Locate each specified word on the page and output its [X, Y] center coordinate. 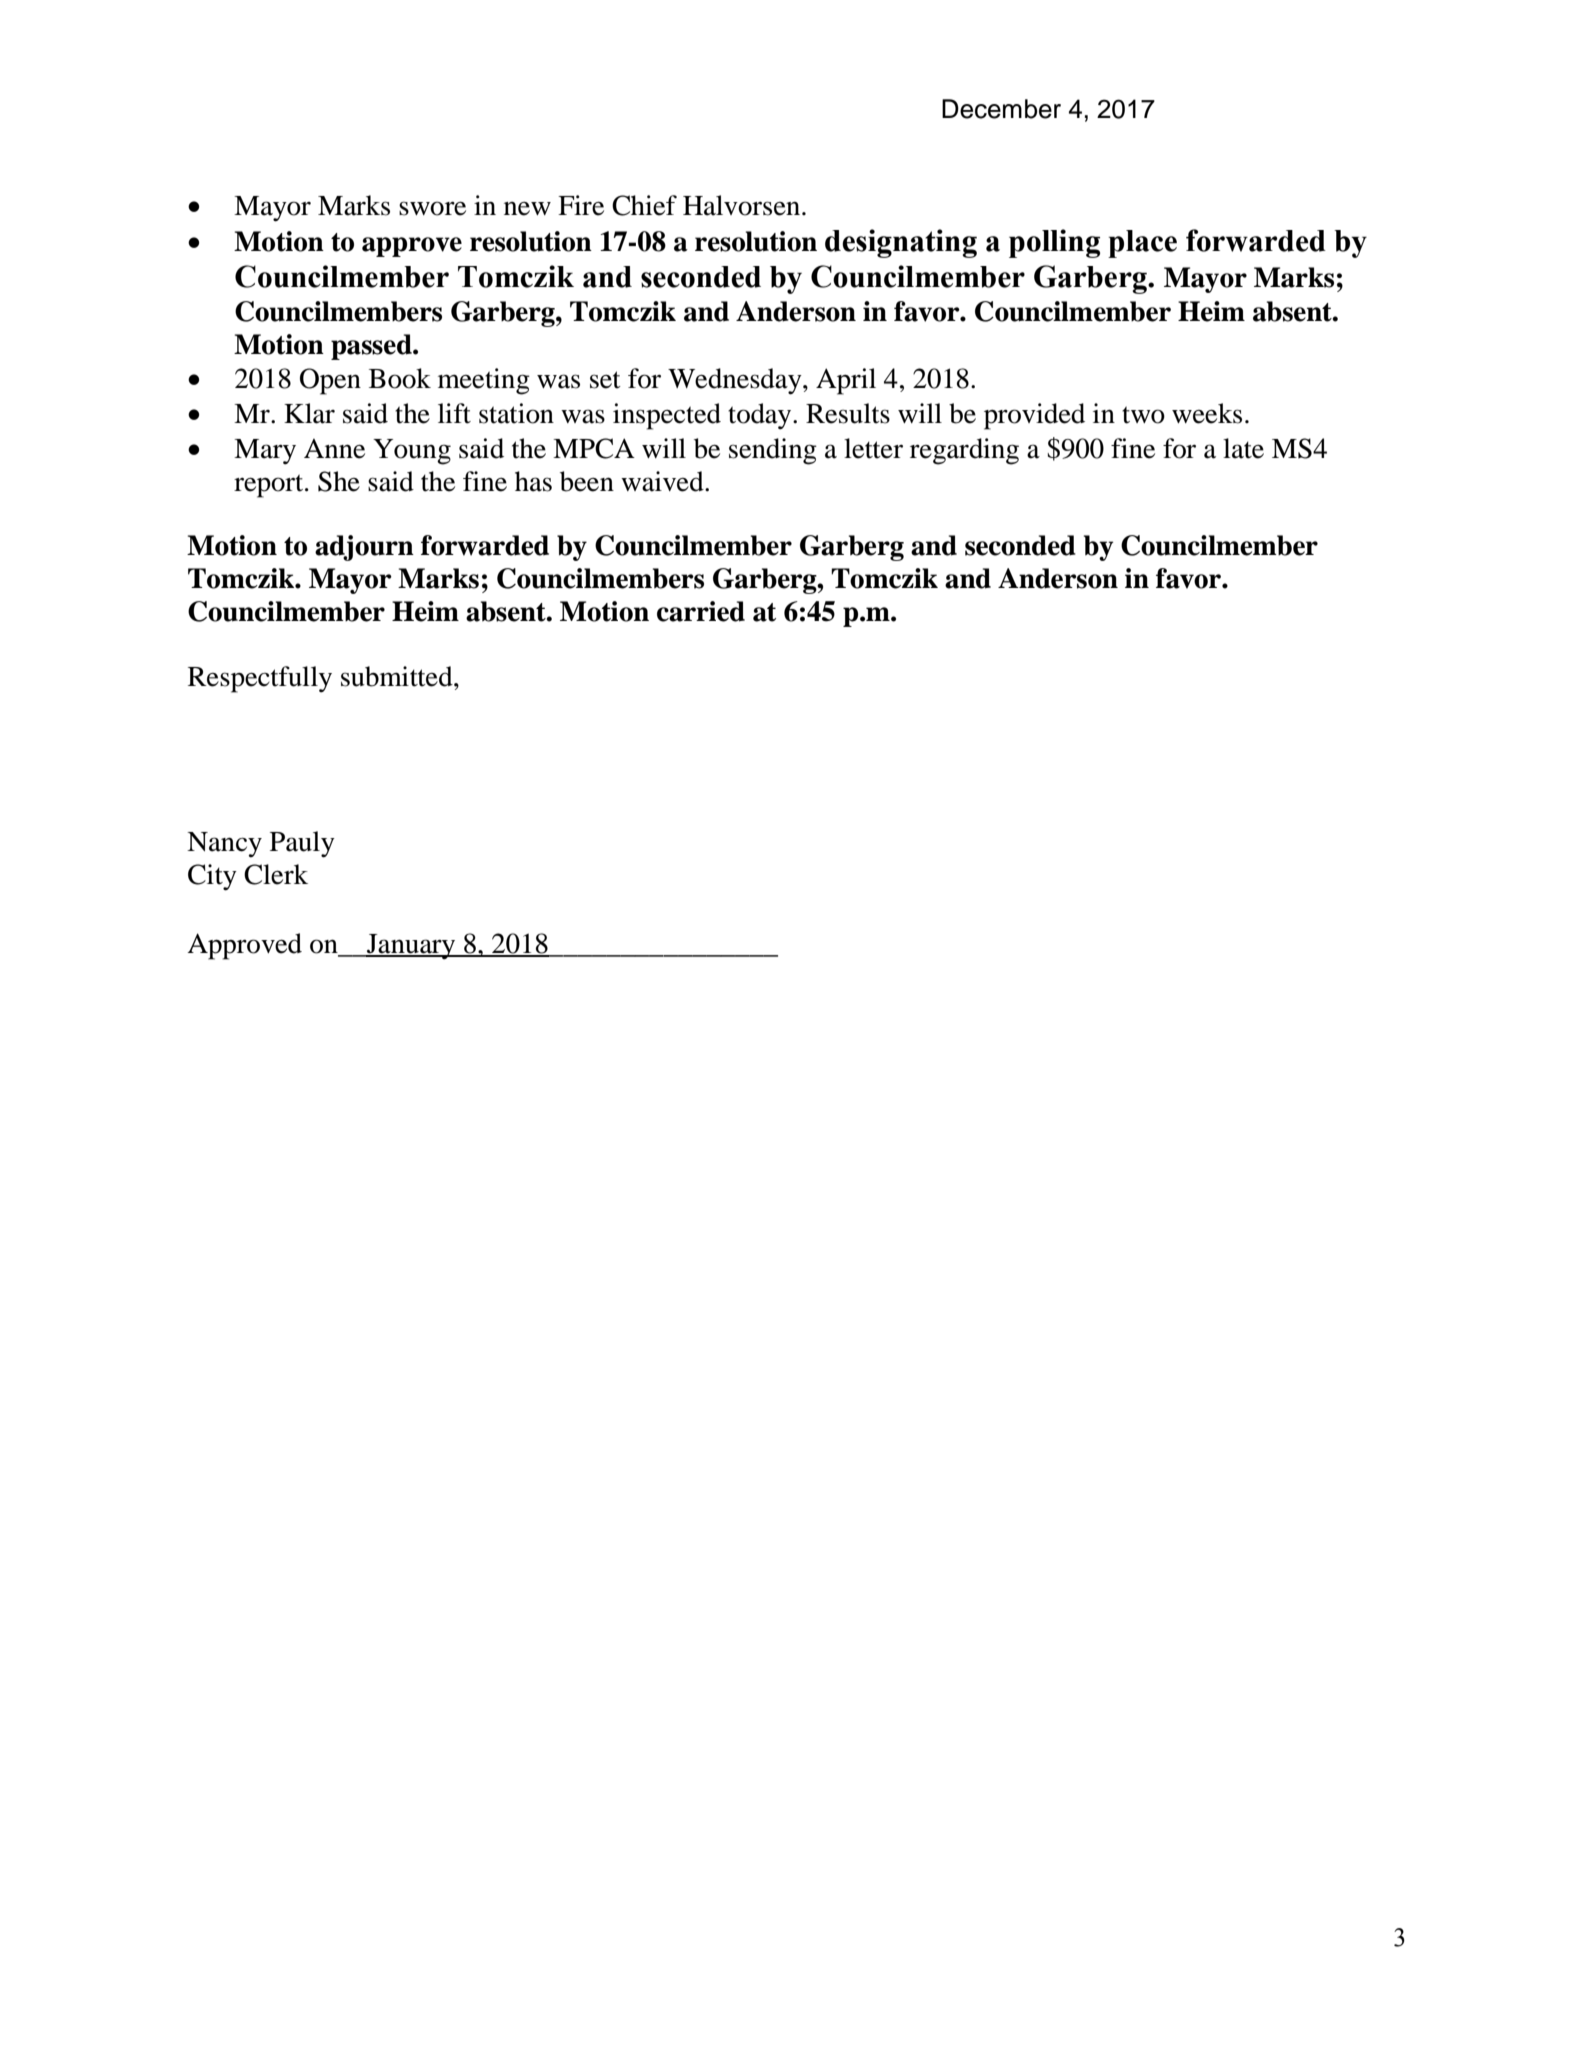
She [339, 481]
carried [701, 611]
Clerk [276, 874]
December [1001, 109]
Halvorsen [743, 205]
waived [663, 481]
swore [432, 208]
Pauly [302, 844]
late [1243, 448]
